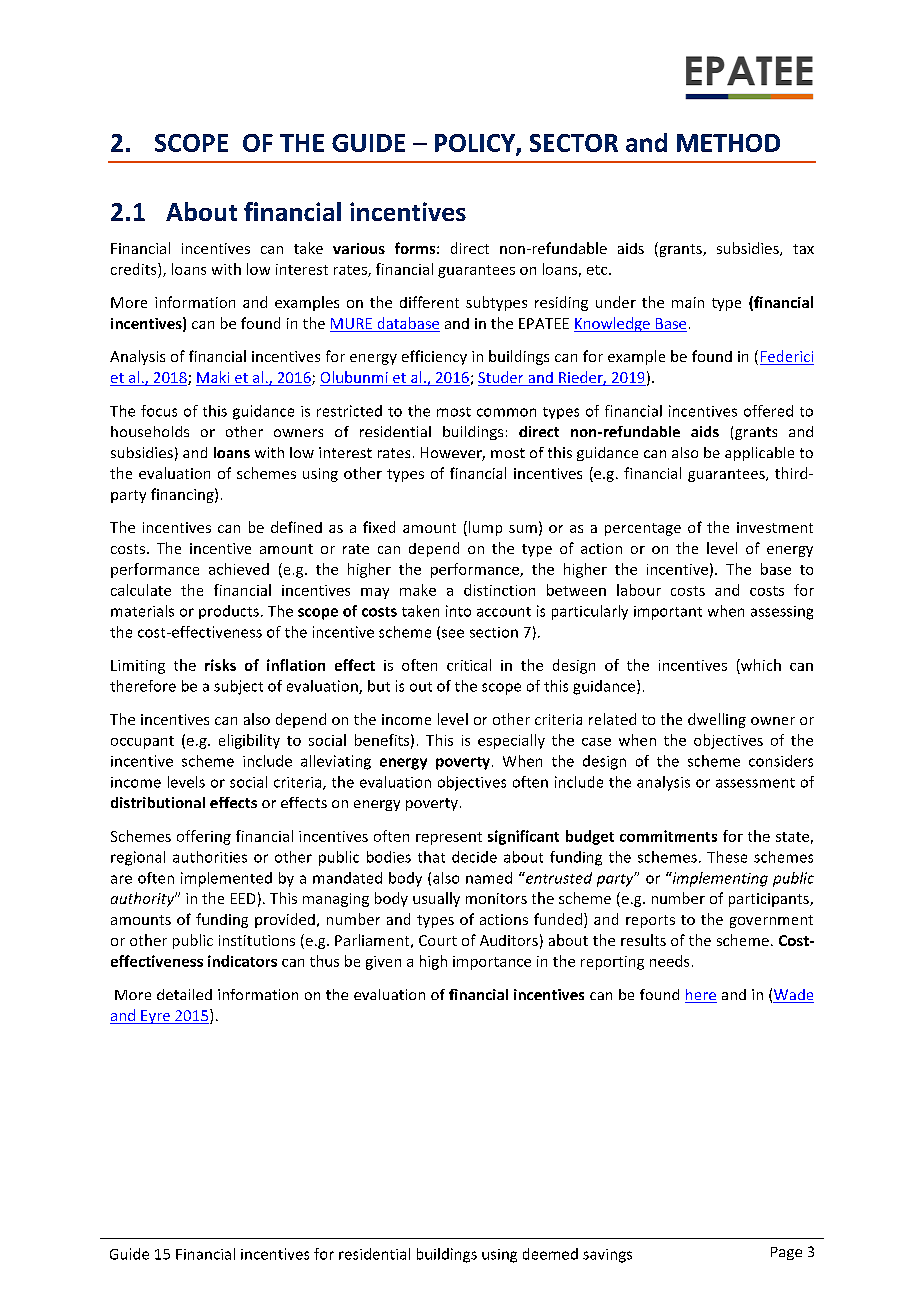 This document has height=1308, width=924. What do you see at coordinates (768, 411) in the document?
I see `offered` at bounding box center [768, 411].
